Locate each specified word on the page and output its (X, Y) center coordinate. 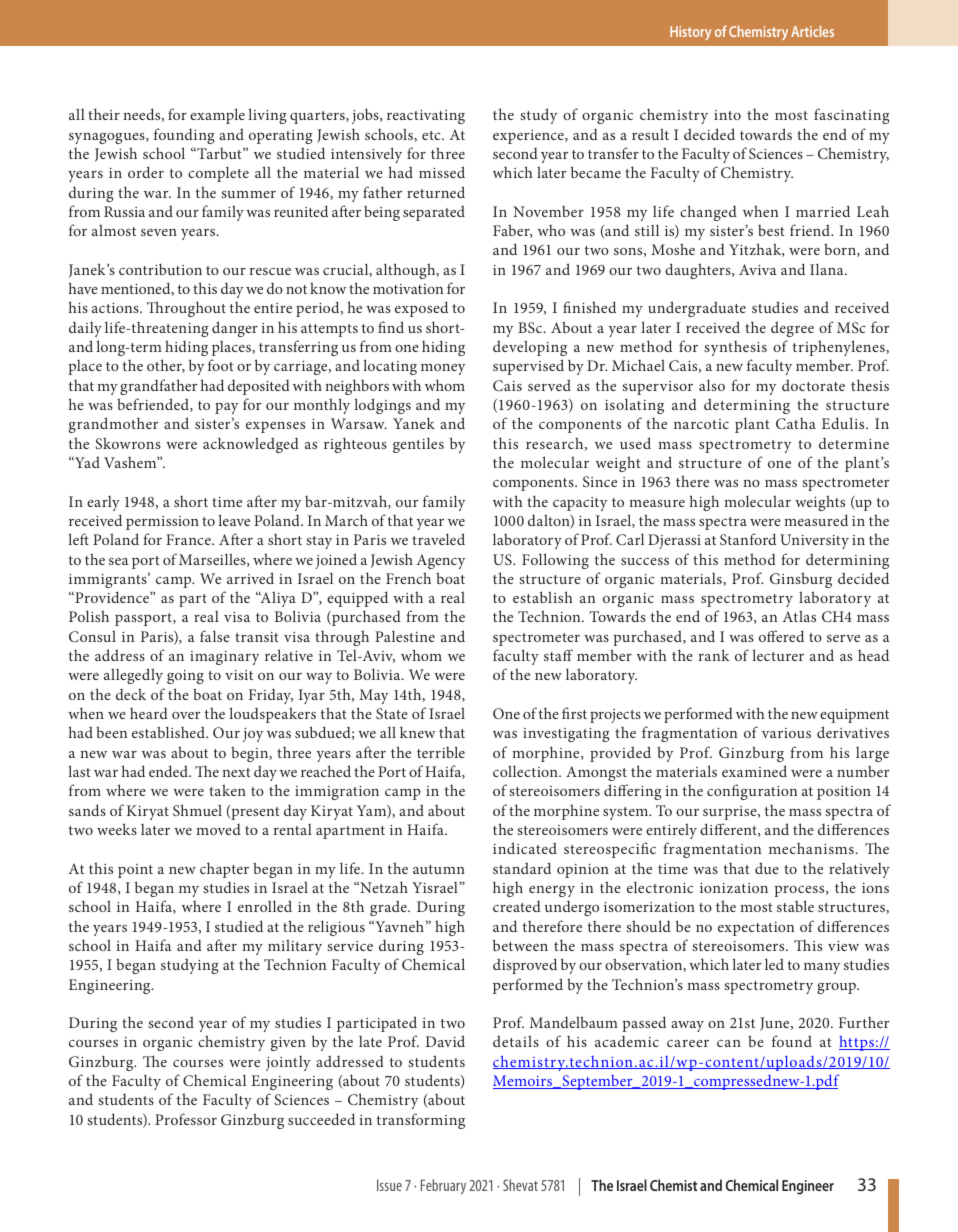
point (135, 871)
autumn (439, 869)
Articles (812, 31)
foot (221, 365)
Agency (440, 561)
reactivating (426, 117)
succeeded (321, 1119)
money (443, 369)
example (217, 116)
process (800, 891)
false (215, 636)
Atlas (799, 616)
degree (792, 329)
